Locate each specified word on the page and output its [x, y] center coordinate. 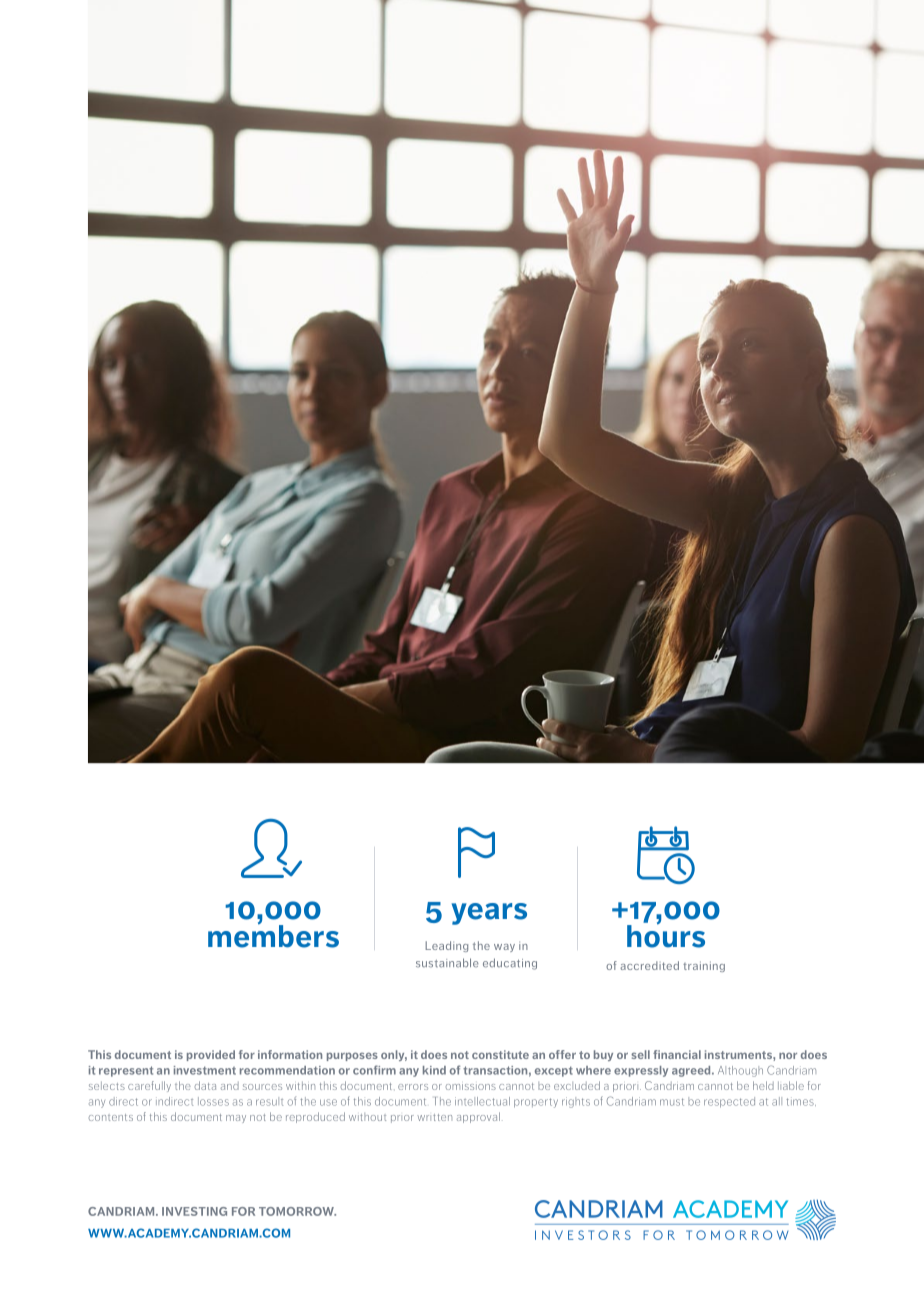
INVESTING [194, 1211]
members [273, 935]
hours [666, 935]
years [489, 914]
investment [205, 1070]
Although [740, 1071]
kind [434, 1070]
